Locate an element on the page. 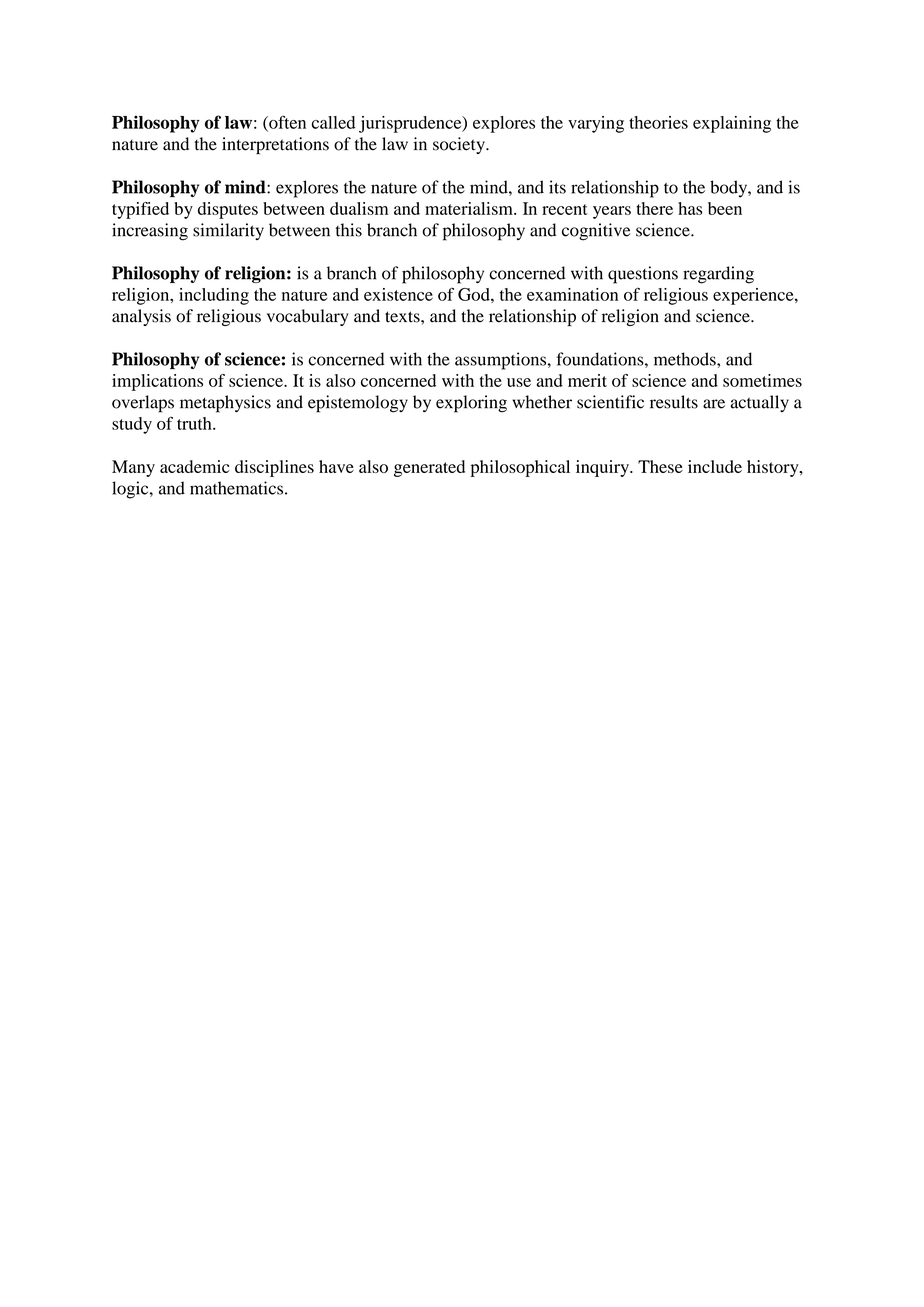 The height and width of the image is (1307, 924). use is located at coordinates (519, 382).
